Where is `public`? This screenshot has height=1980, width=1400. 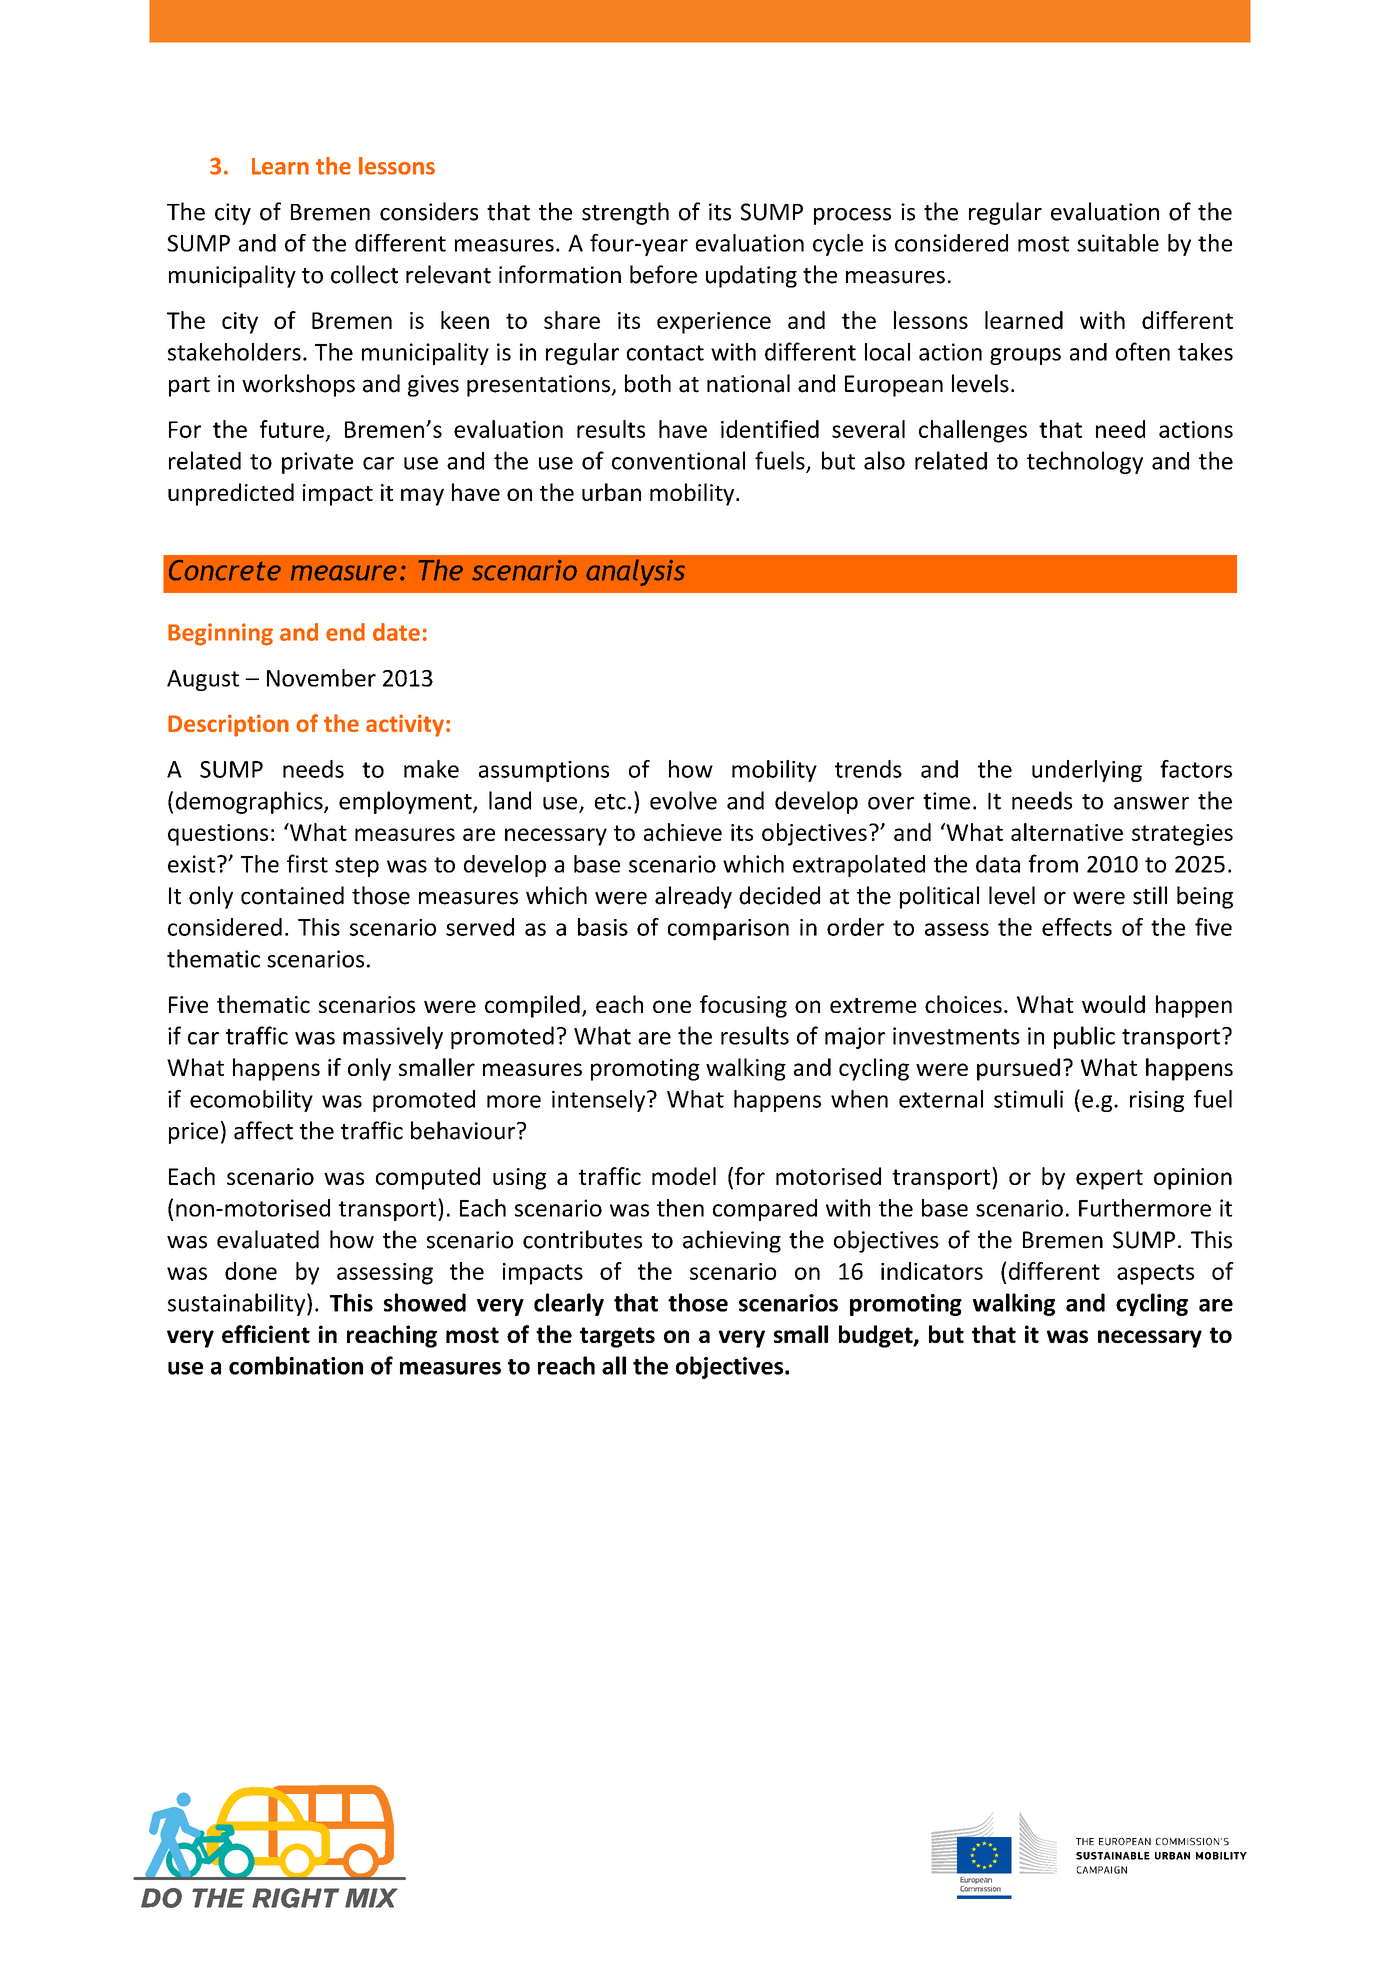 public is located at coordinates (1084, 1037).
